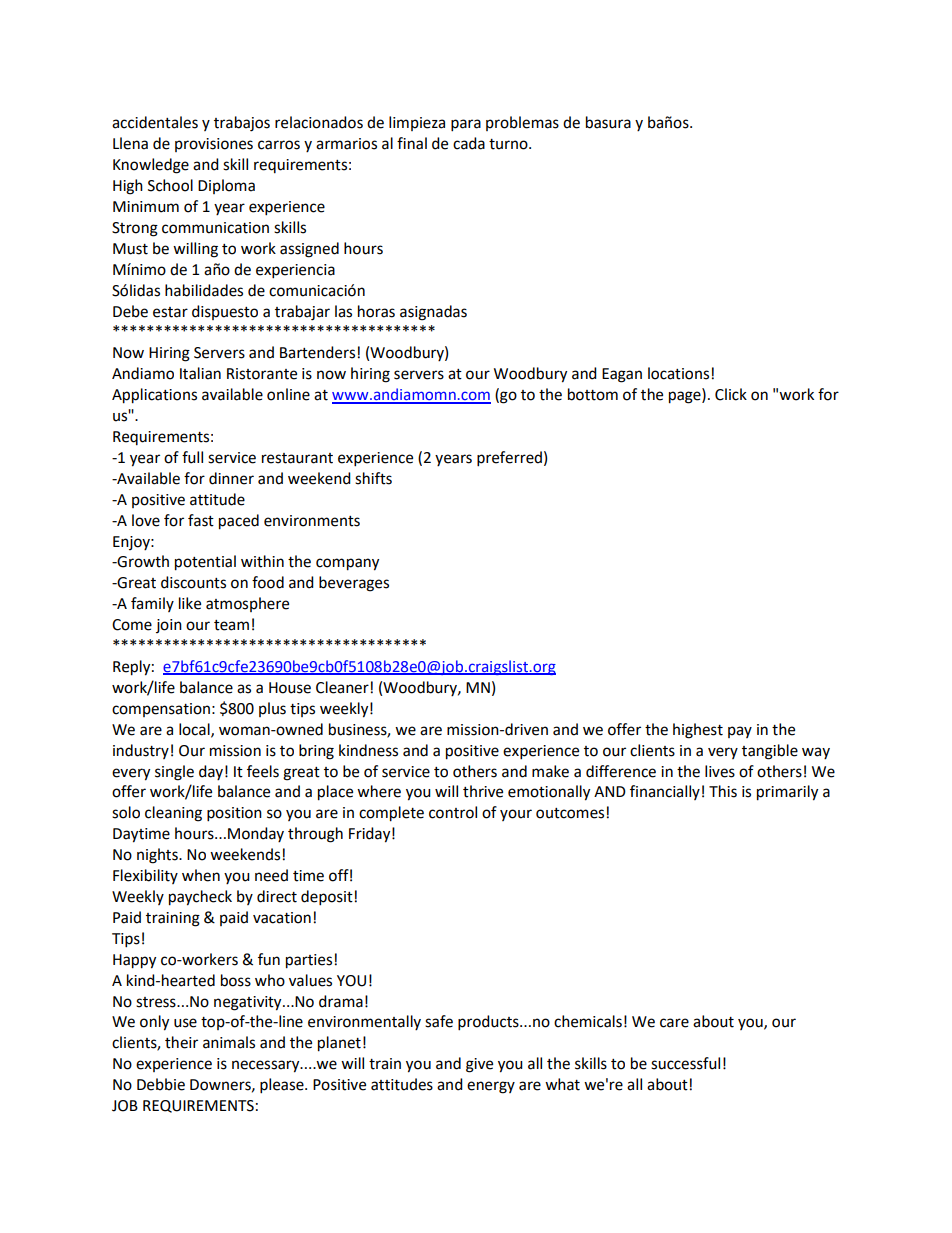 This page has width=952, height=1233. I want to click on give, so click(479, 1065).
